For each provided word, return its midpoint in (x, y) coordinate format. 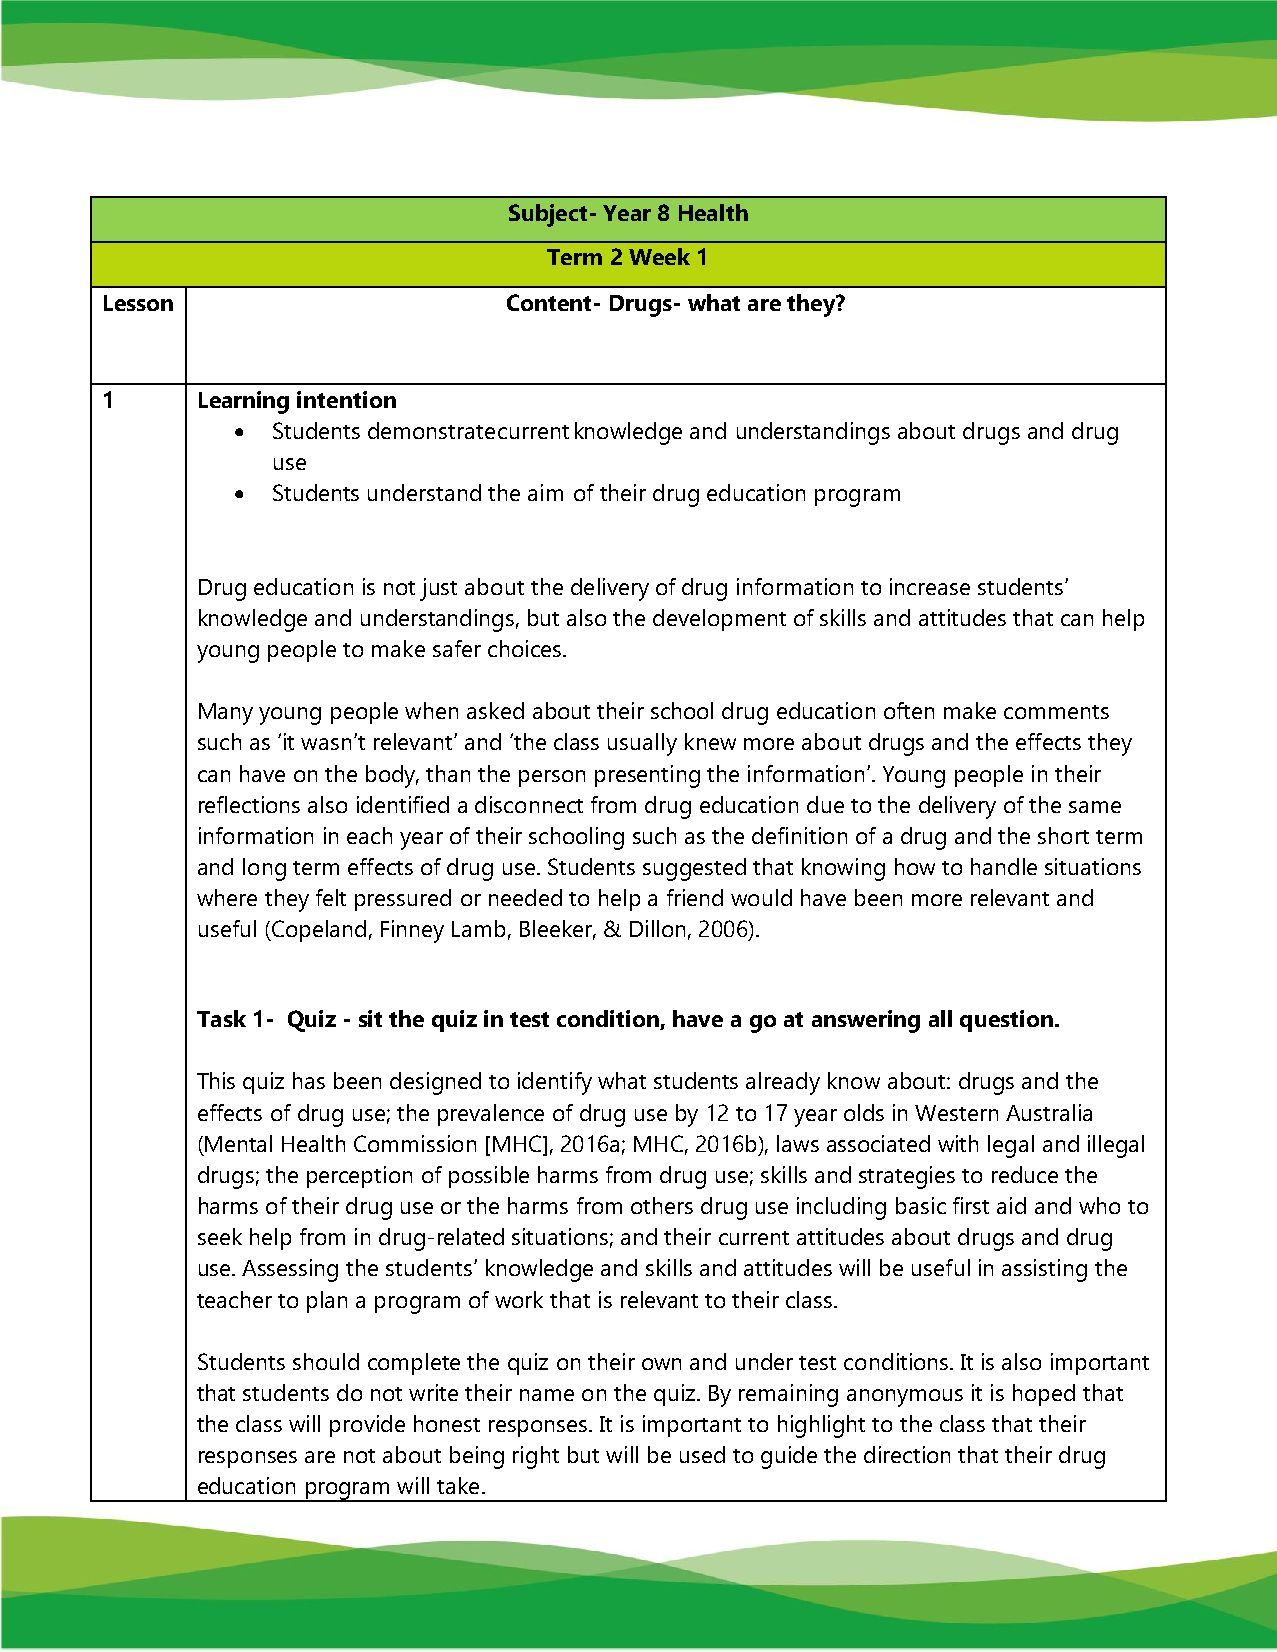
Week (659, 256)
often (909, 710)
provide (367, 1426)
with (958, 1143)
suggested (694, 869)
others (662, 1205)
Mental (238, 1143)
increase (930, 586)
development (719, 620)
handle (1004, 866)
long (264, 869)
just (438, 589)
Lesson (138, 303)
